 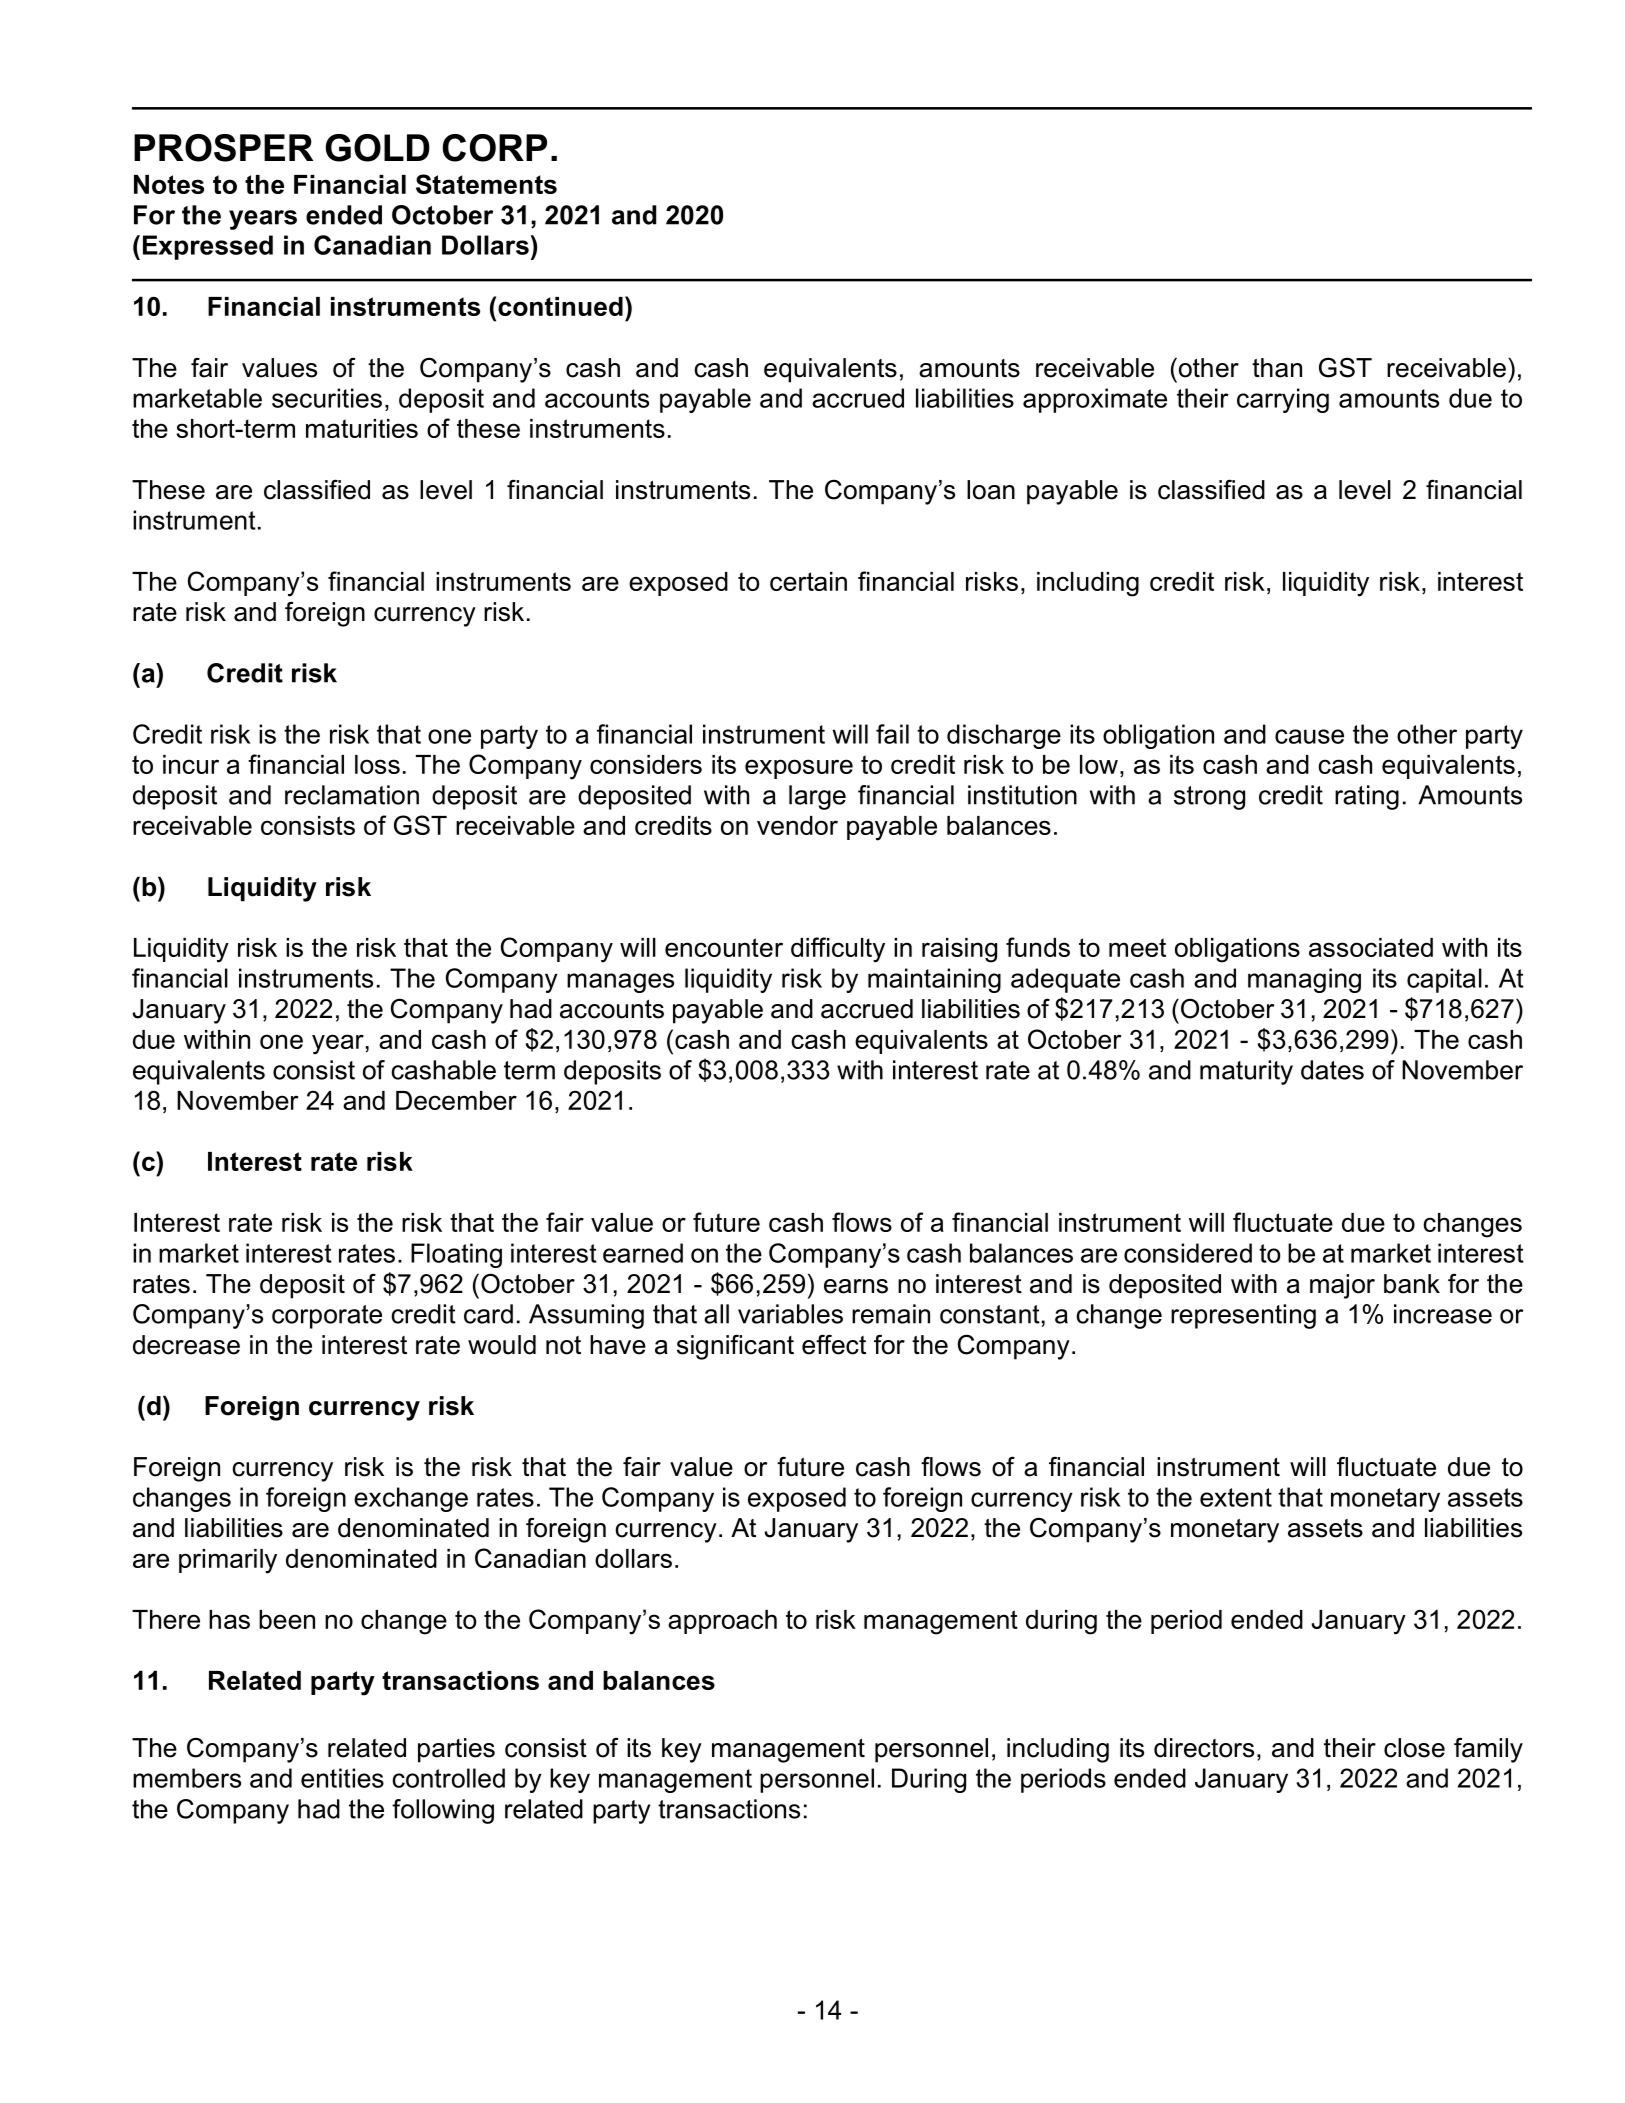 I want to click on cause, so click(x=1309, y=736).
